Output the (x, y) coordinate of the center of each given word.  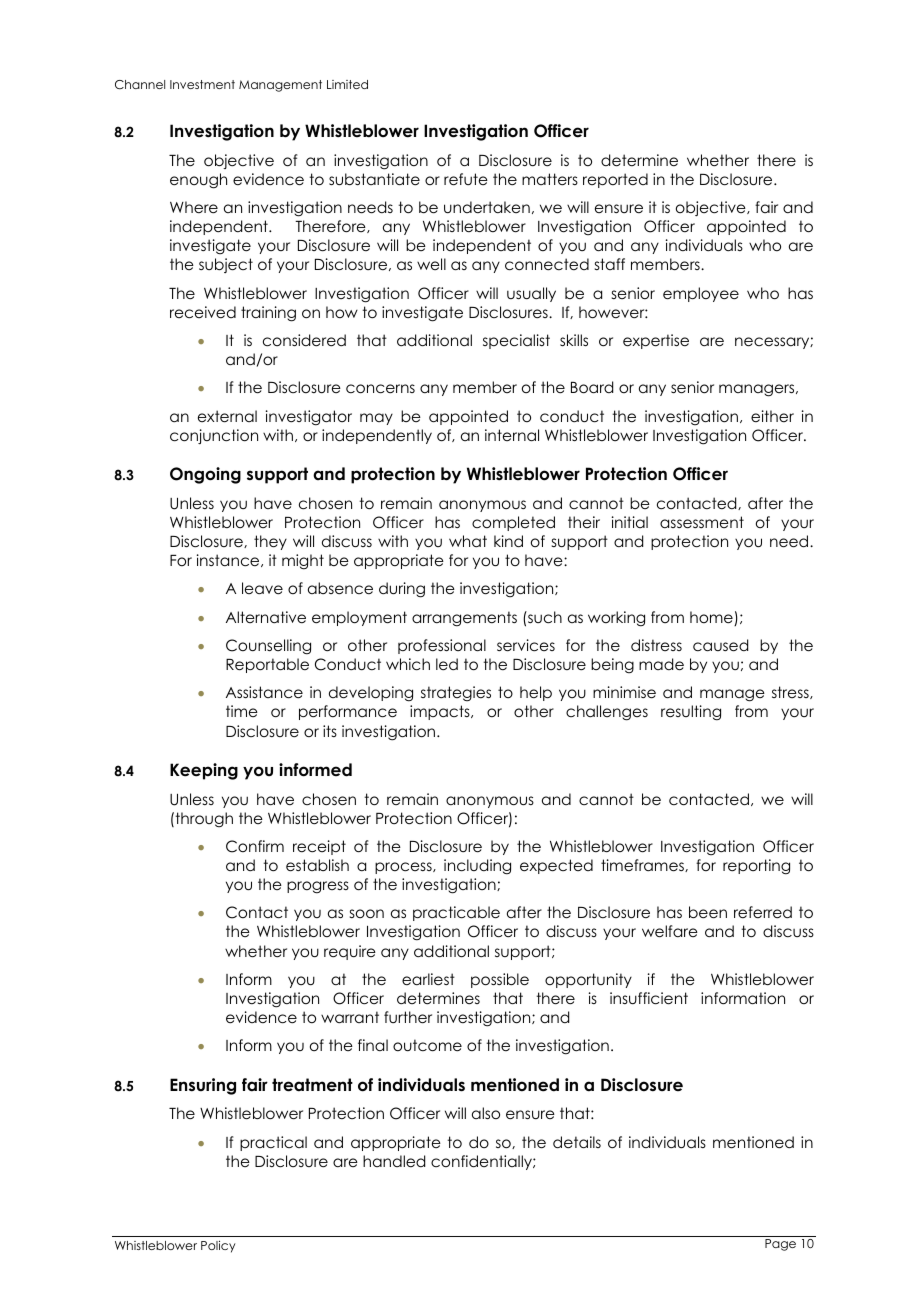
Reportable (267, 665)
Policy (218, 1246)
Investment (202, 84)
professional (442, 646)
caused (720, 645)
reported (615, 180)
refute (466, 179)
